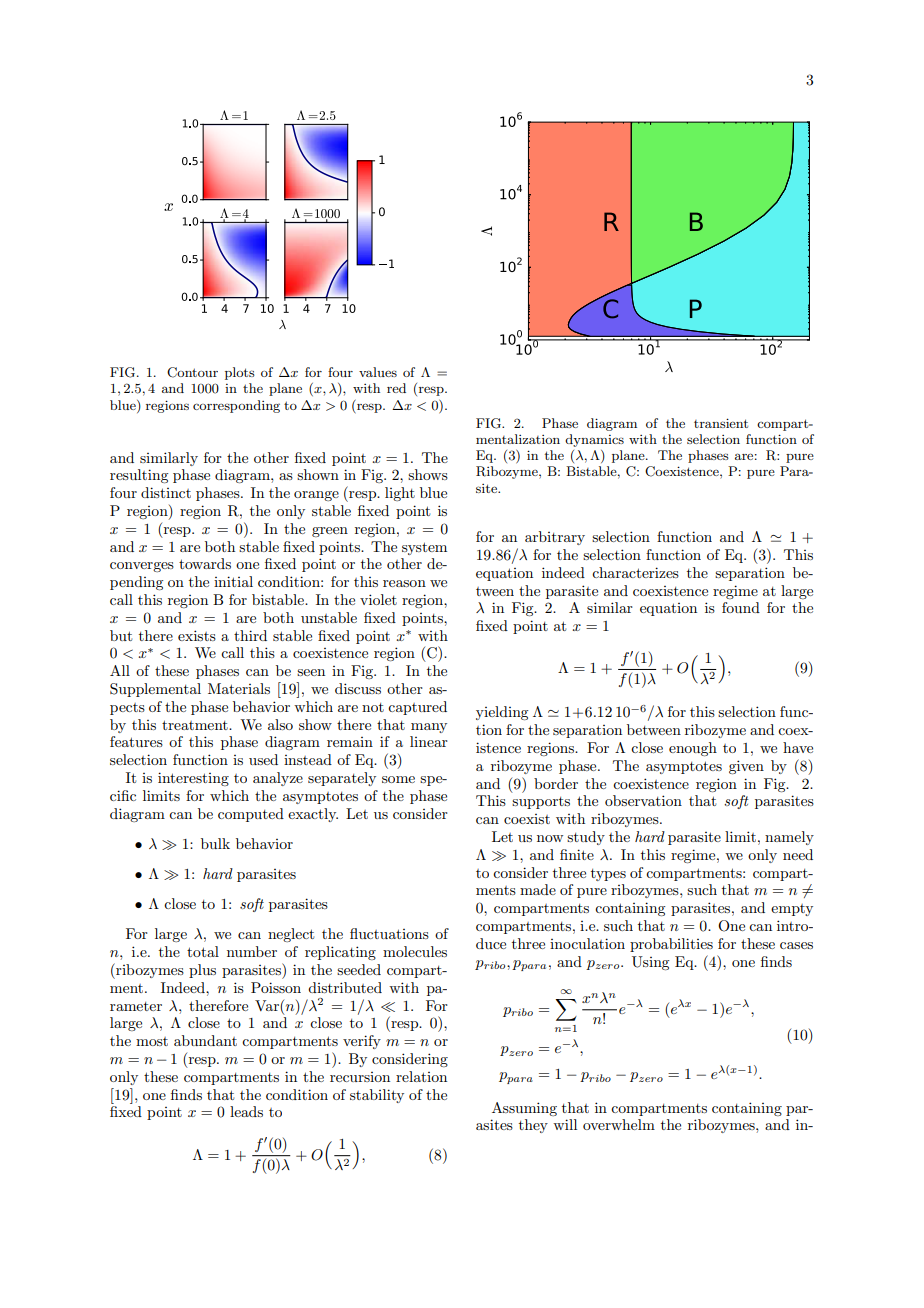 The width and height of the document is (924, 1308). What do you see at coordinates (524, 1109) in the document?
I see `Assuming` at bounding box center [524, 1109].
